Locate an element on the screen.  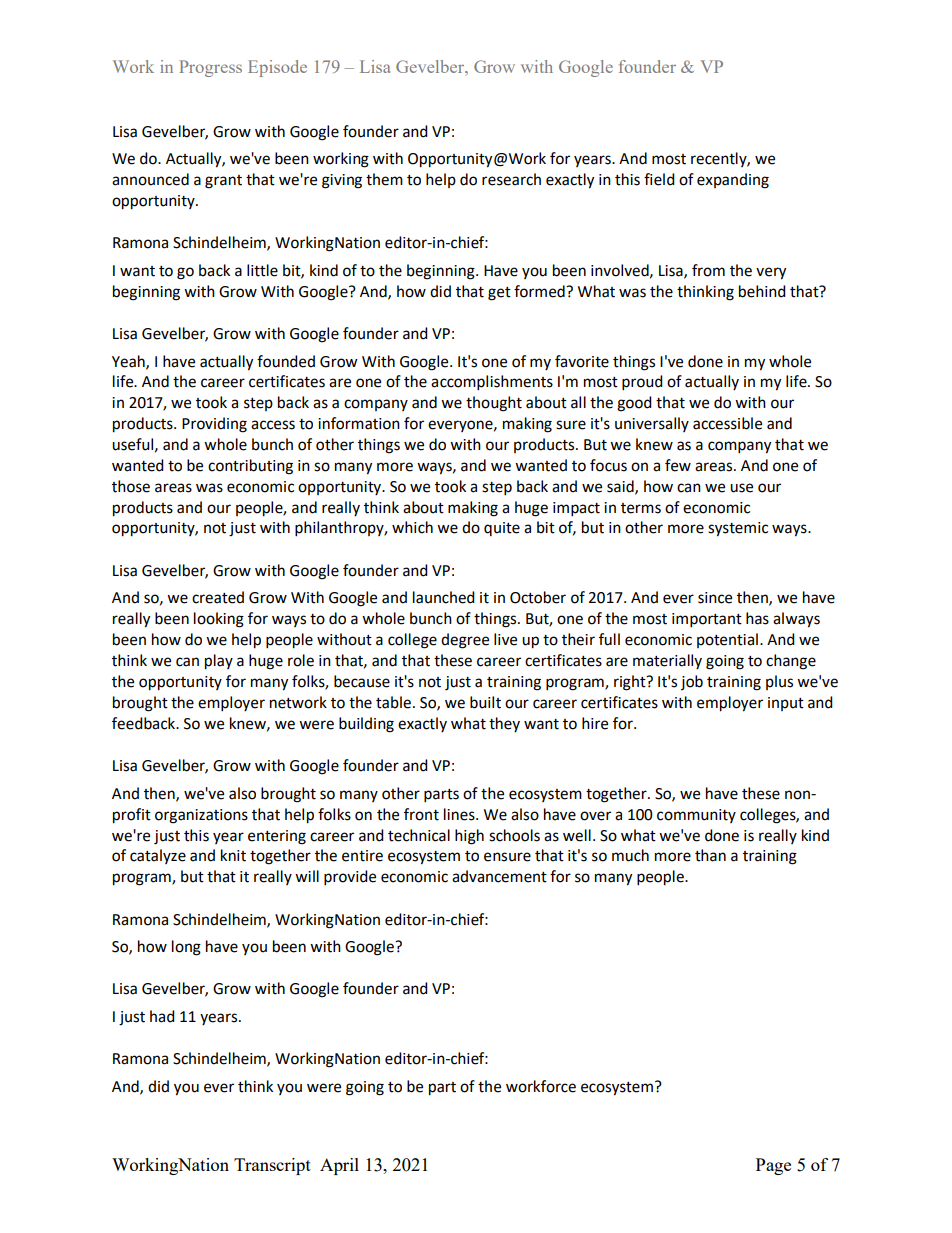
research is located at coordinates (511, 179).
